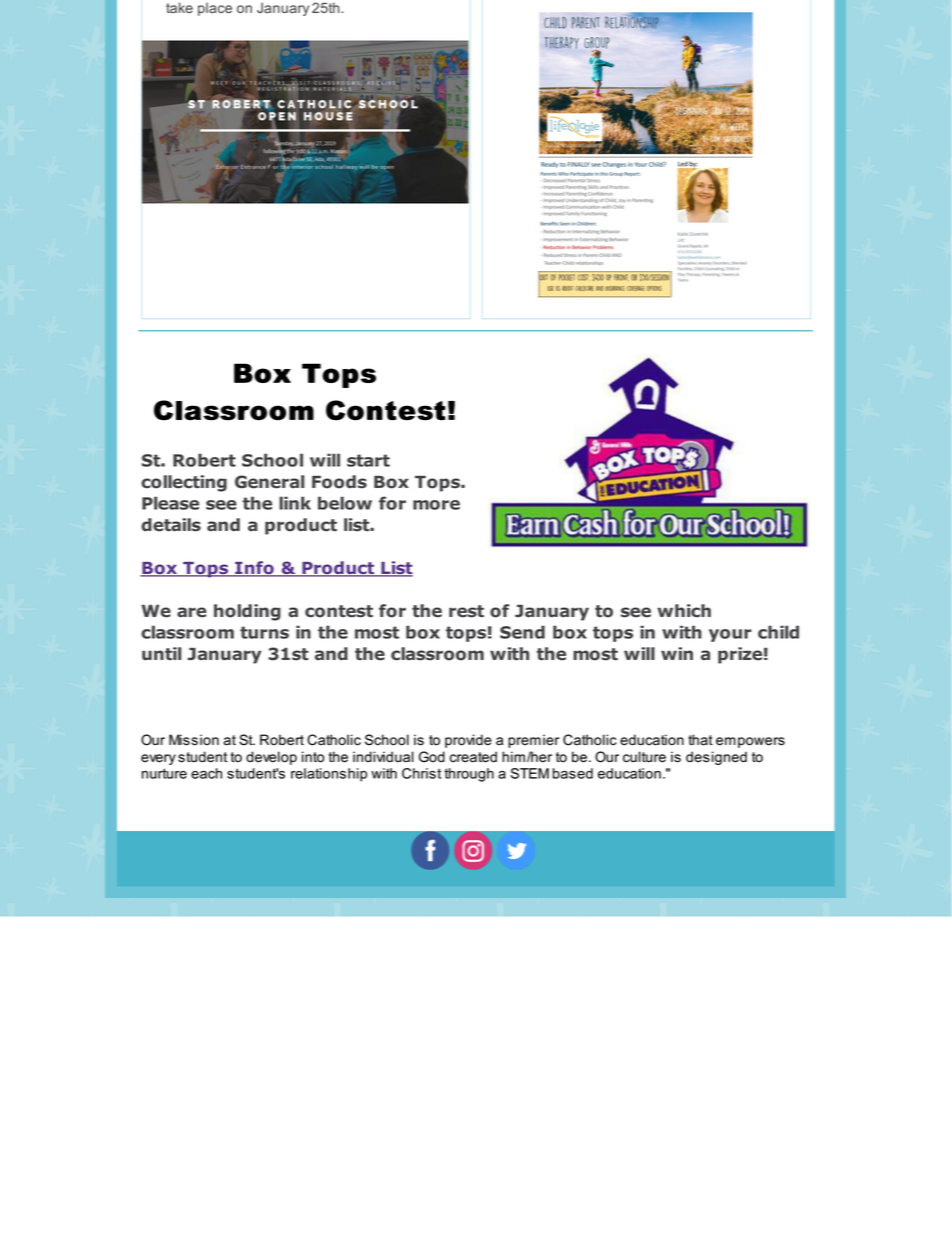  What do you see at coordinates (295, 503) in the screenshot?
I see `link` at bounding box center [295, 503].
